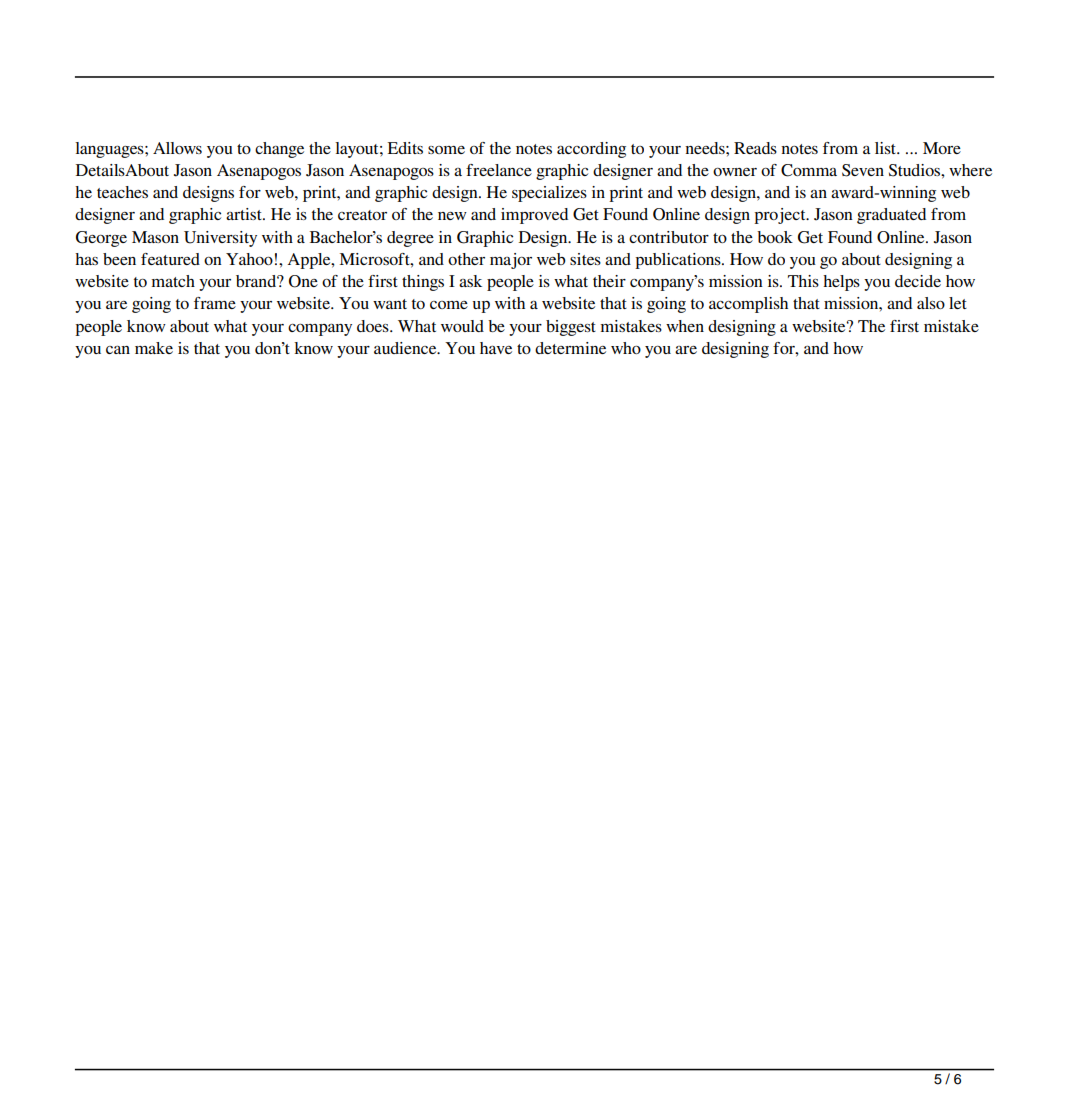 The width and height of the screenshot is (1069, 1120). What do you see at coordinates (685, 326) in the screenshot?
I see `when` at bounding box center [685, 326].
